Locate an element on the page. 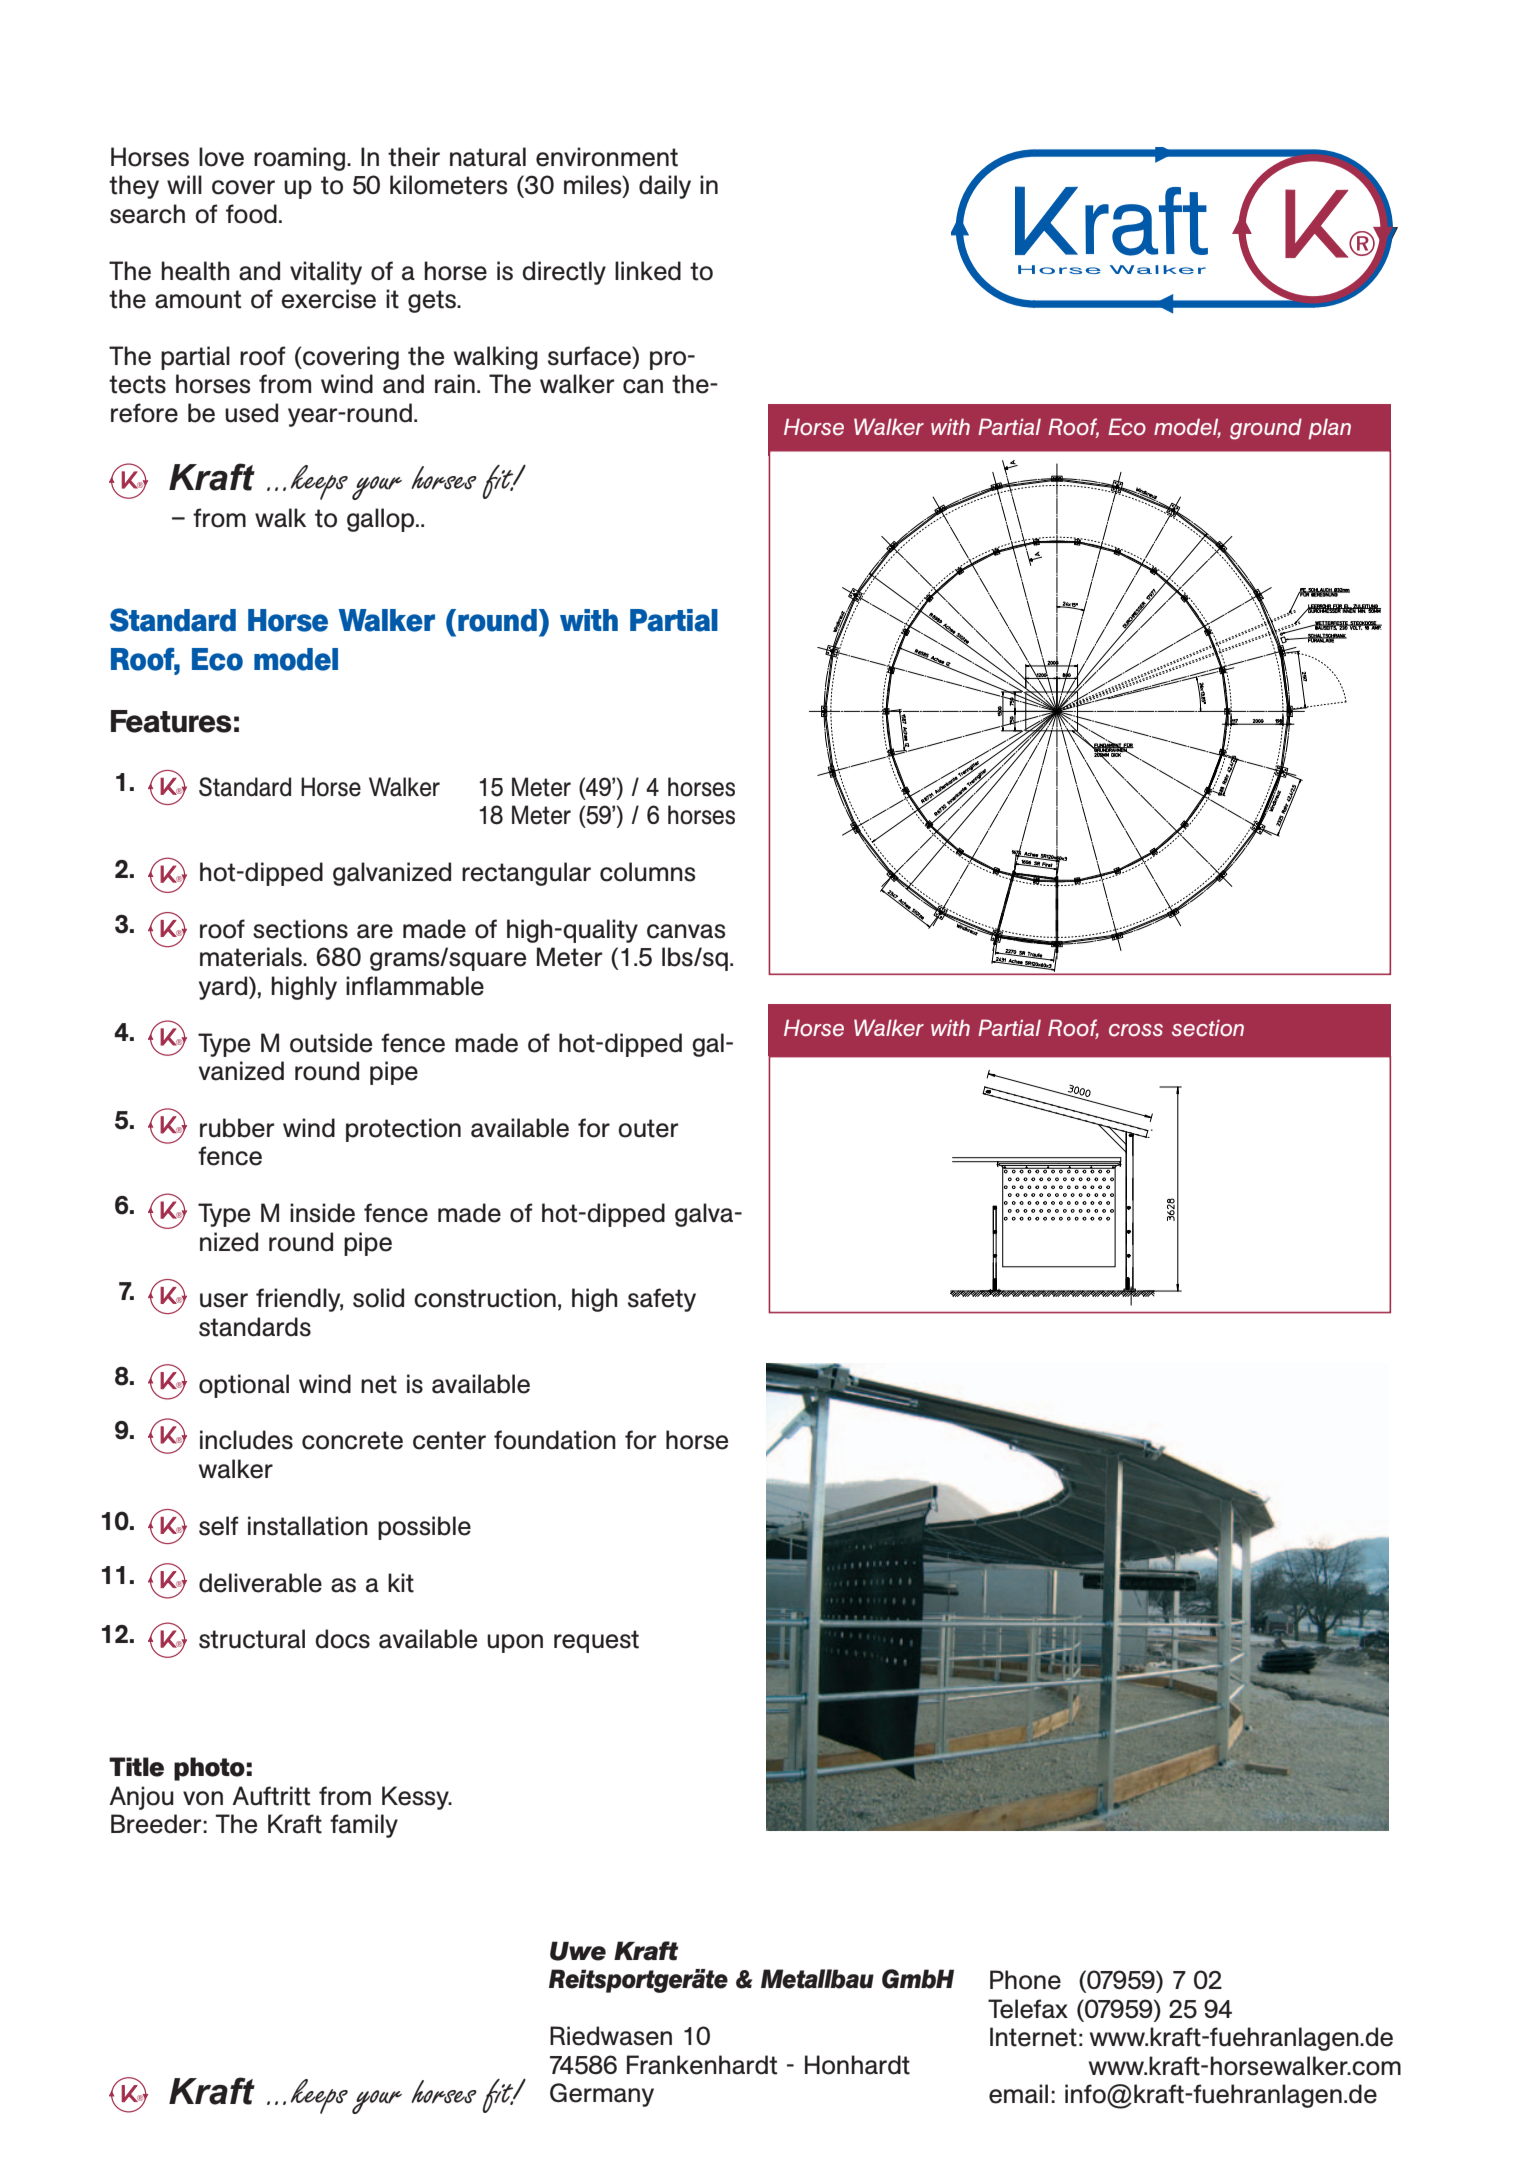  rubber is located at coordinates (237, 1128).
